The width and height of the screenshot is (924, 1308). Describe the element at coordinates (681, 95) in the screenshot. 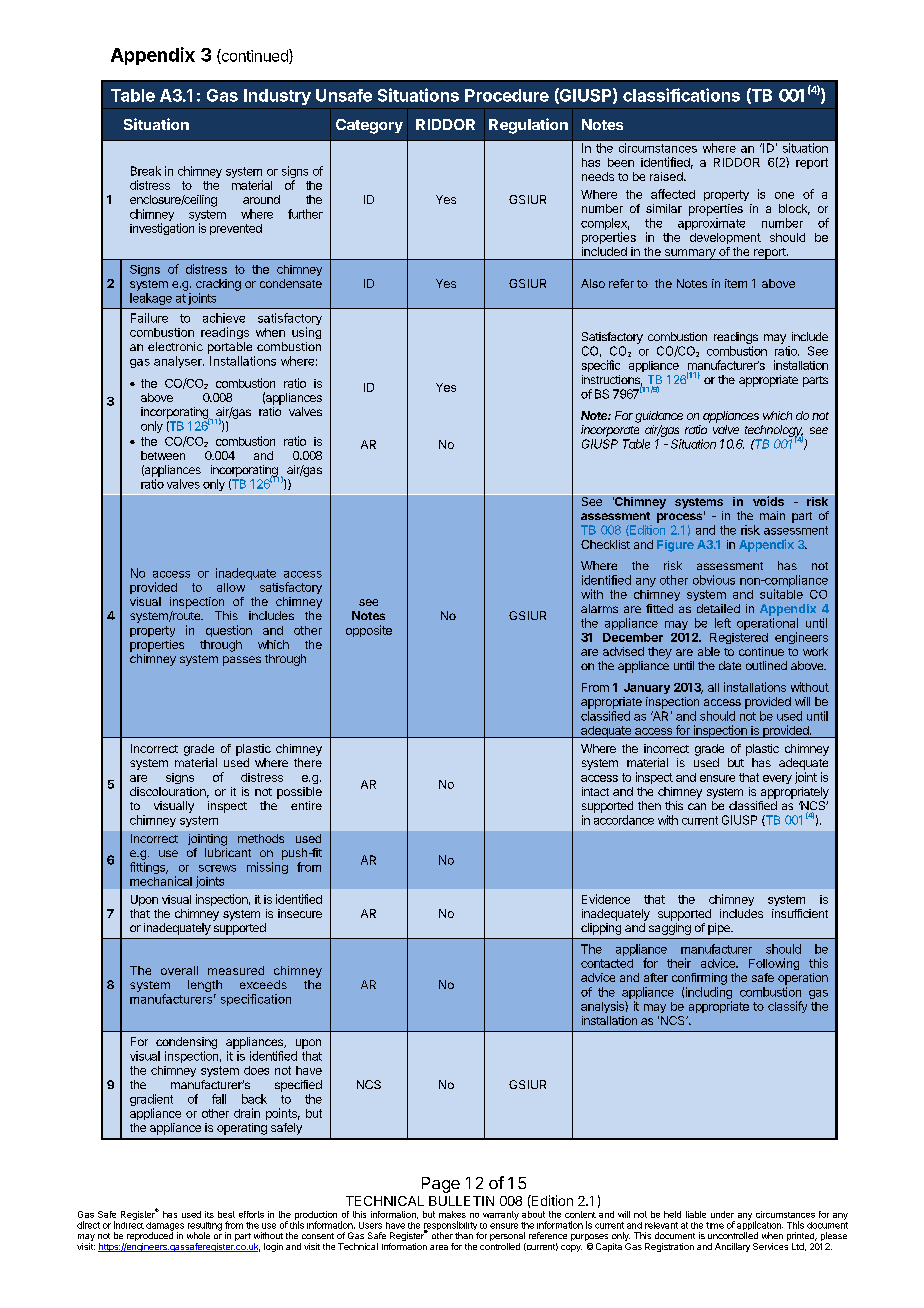

I see `classifications` at that location.
